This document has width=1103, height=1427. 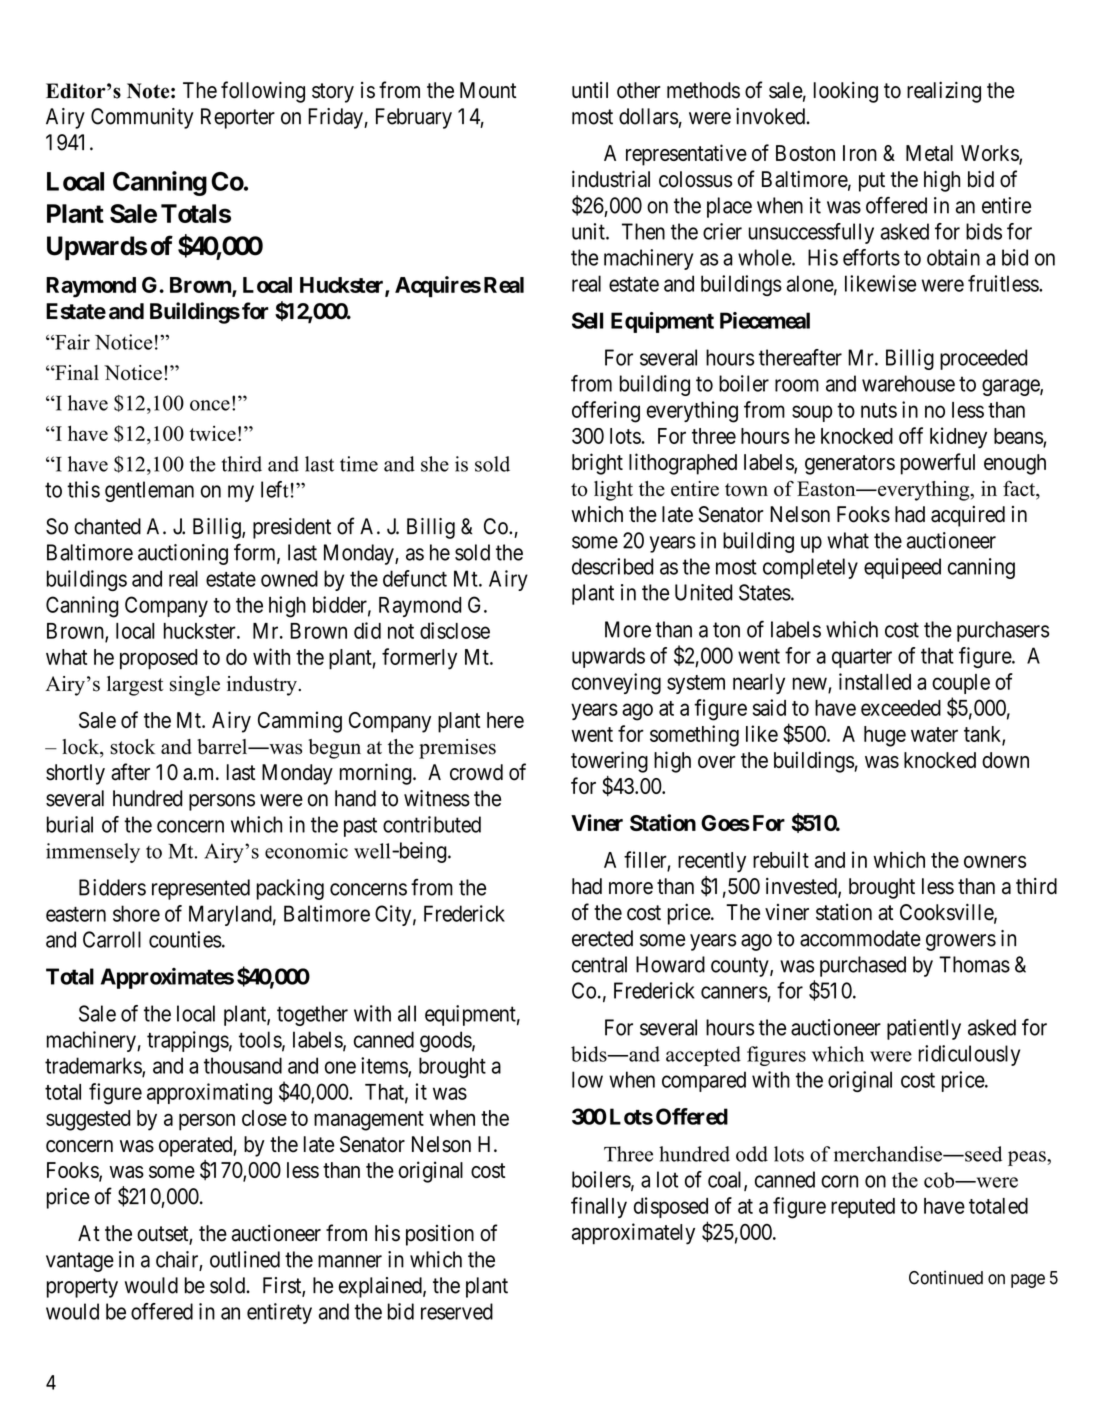 What do you see at coordinates (185, 939) in the document?
I see `counties` at bounding box center [185, 939].
